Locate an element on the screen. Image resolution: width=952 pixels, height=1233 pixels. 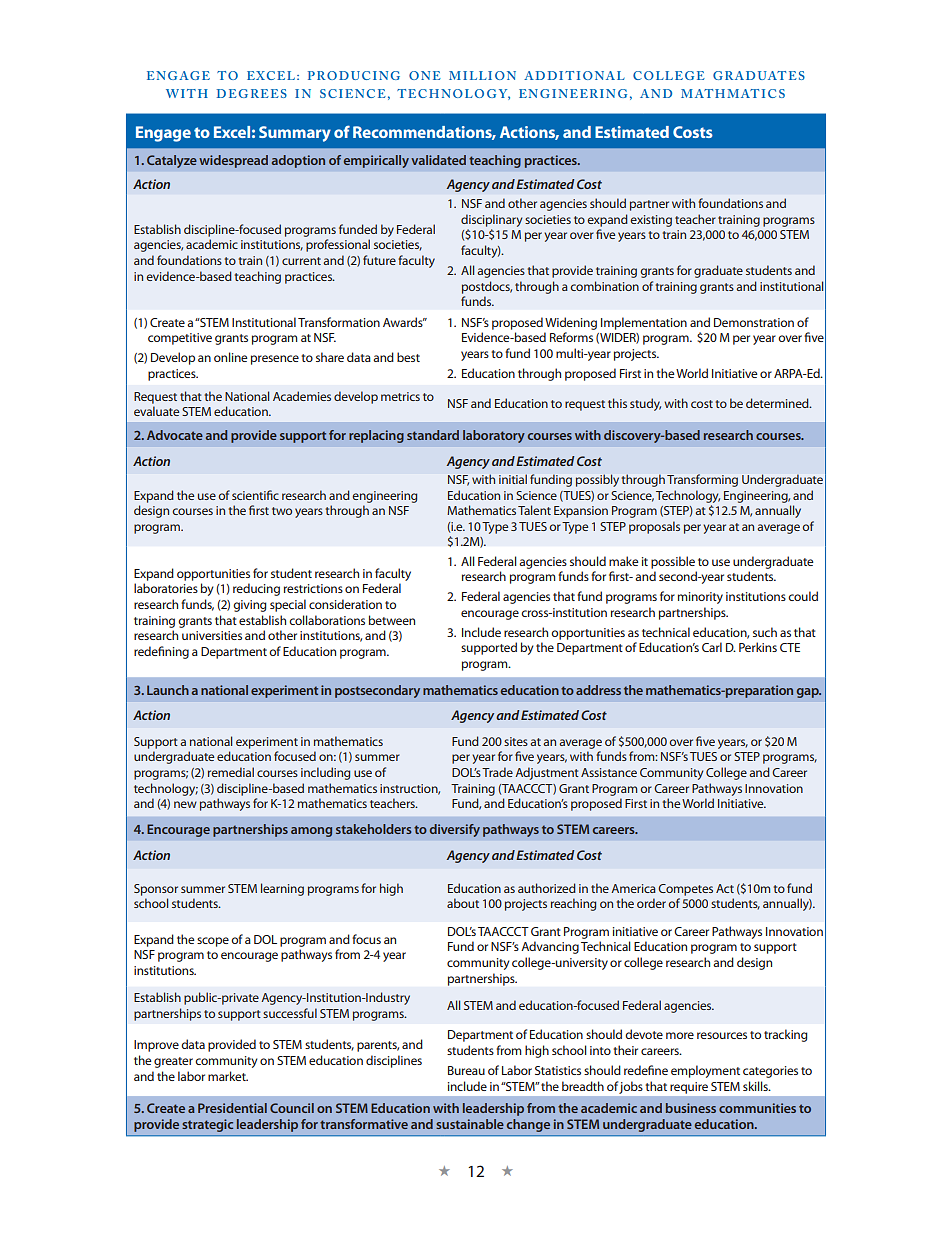
existing is located at coordinates (651, 221).
